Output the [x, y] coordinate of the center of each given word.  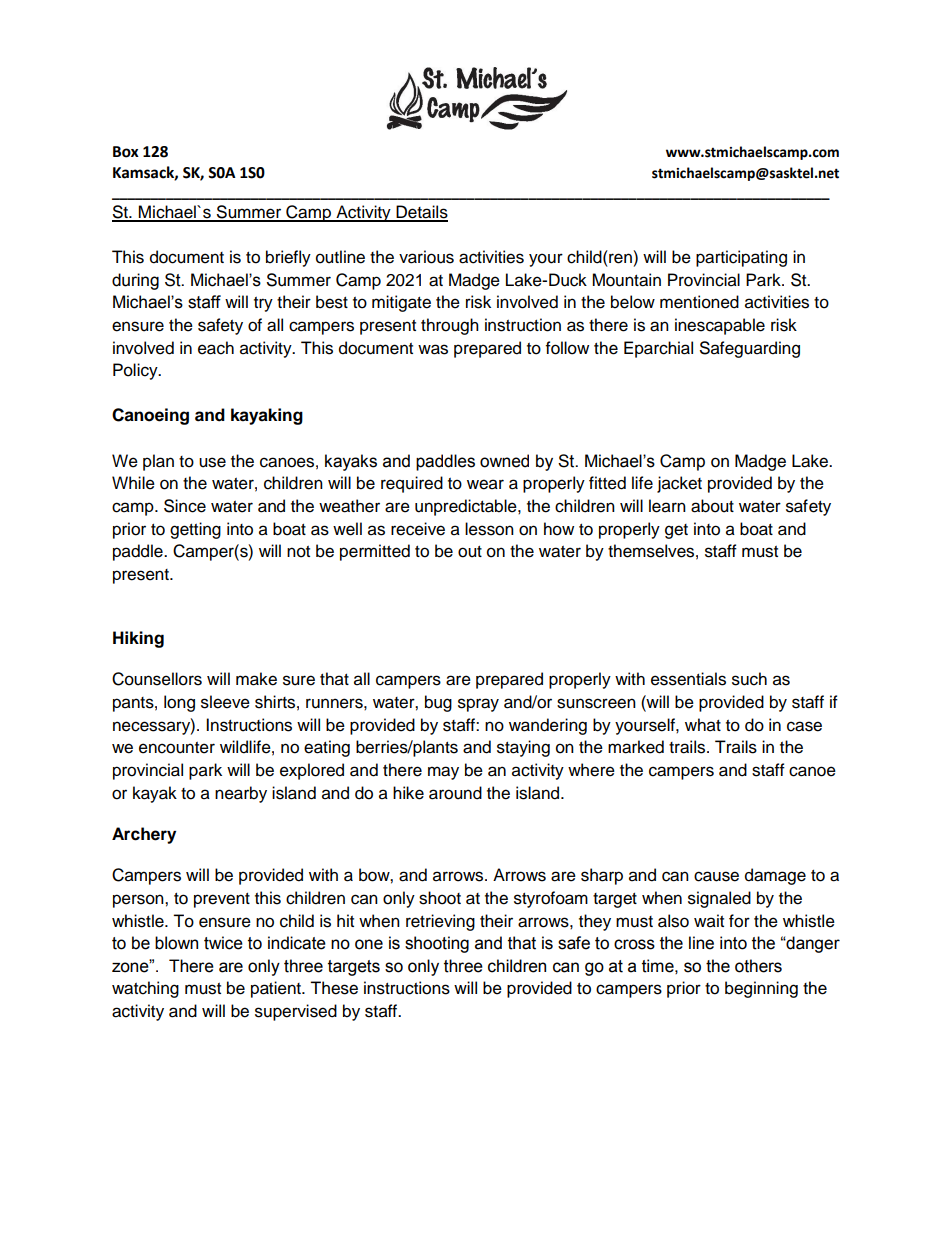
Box [126, 152]
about [712, 506]
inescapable [720, 326]
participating [741, 258]
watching [145, 989]
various [426, 257]
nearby [241, 794]
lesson [489, 529]
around [455, 793]
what [703, 725]
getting [195, 530]
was [433, 349]
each [216, 348]
